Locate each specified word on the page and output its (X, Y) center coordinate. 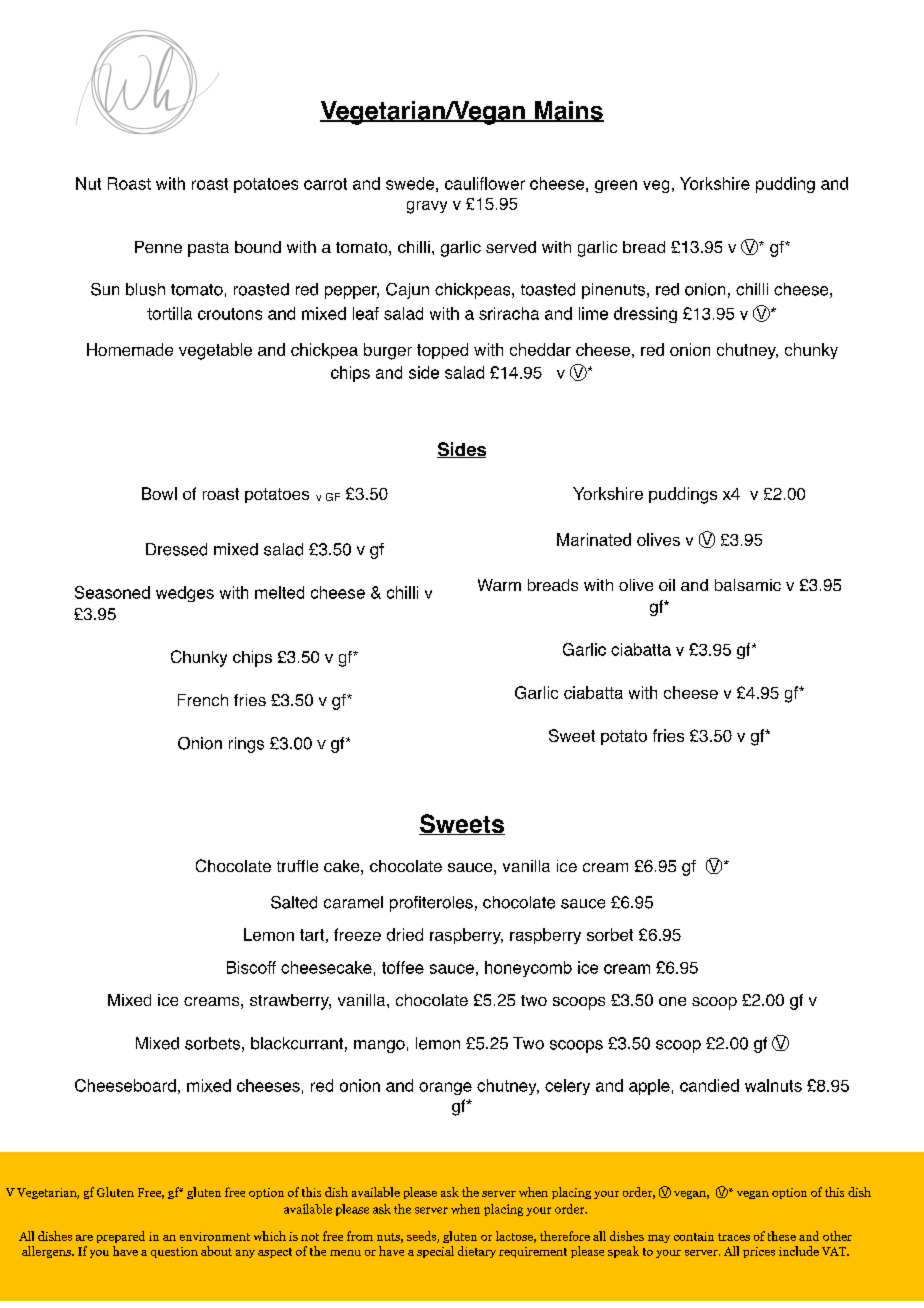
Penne (158, 247)
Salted (294, 902)
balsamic (748, 585)
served (511, 247)
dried (405, 934)
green (616, 186)
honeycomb (528, 969)
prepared (121, 1237)
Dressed (176, 549)
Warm (499, 585)
